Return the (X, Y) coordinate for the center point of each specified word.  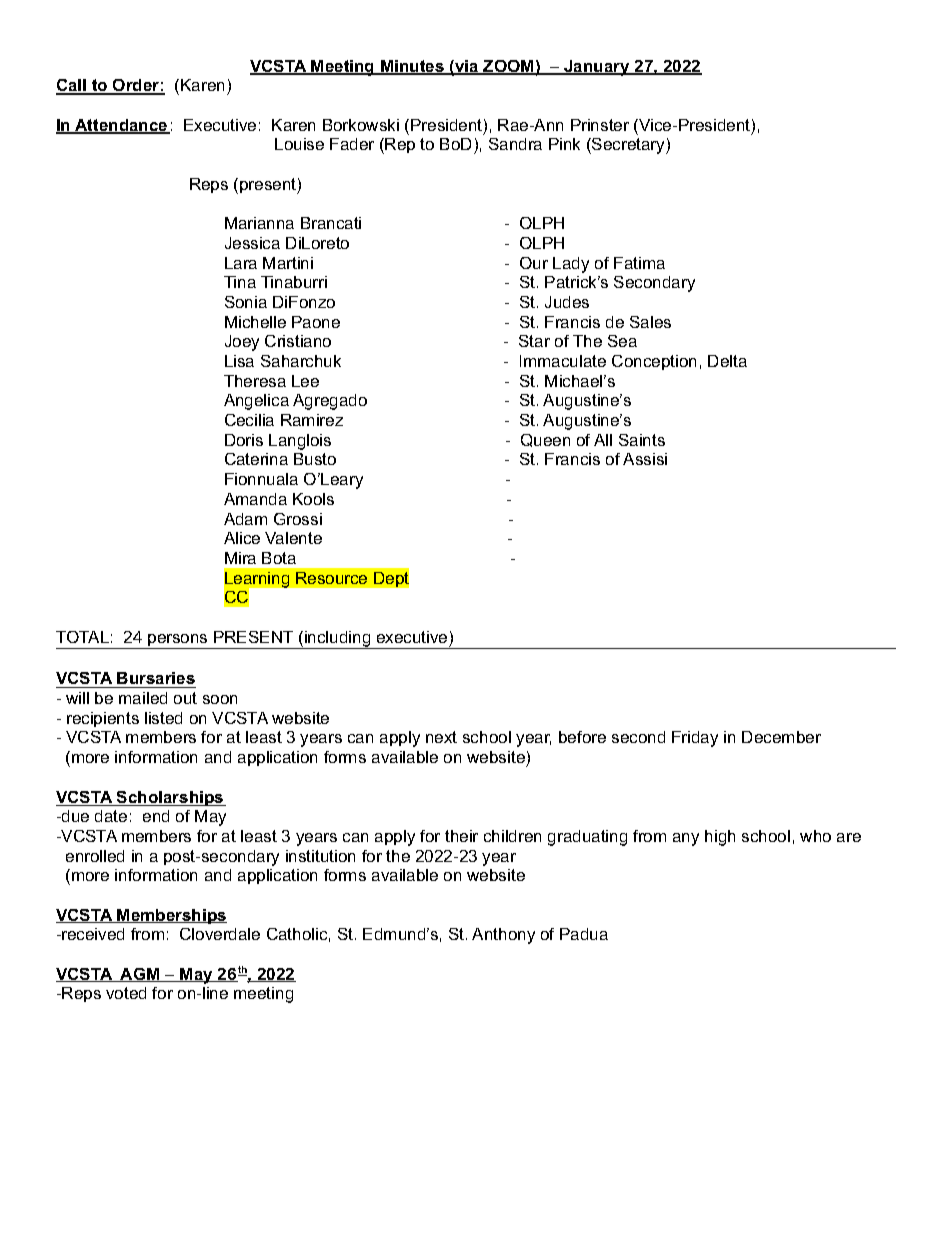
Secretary (628, 146)
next (441, 737)
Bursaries (156, 680)
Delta (727, 361)
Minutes (412, 67)
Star (534, 341)
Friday (695, 739)
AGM (140, 975)
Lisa (239, 361)
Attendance (121, 126)
